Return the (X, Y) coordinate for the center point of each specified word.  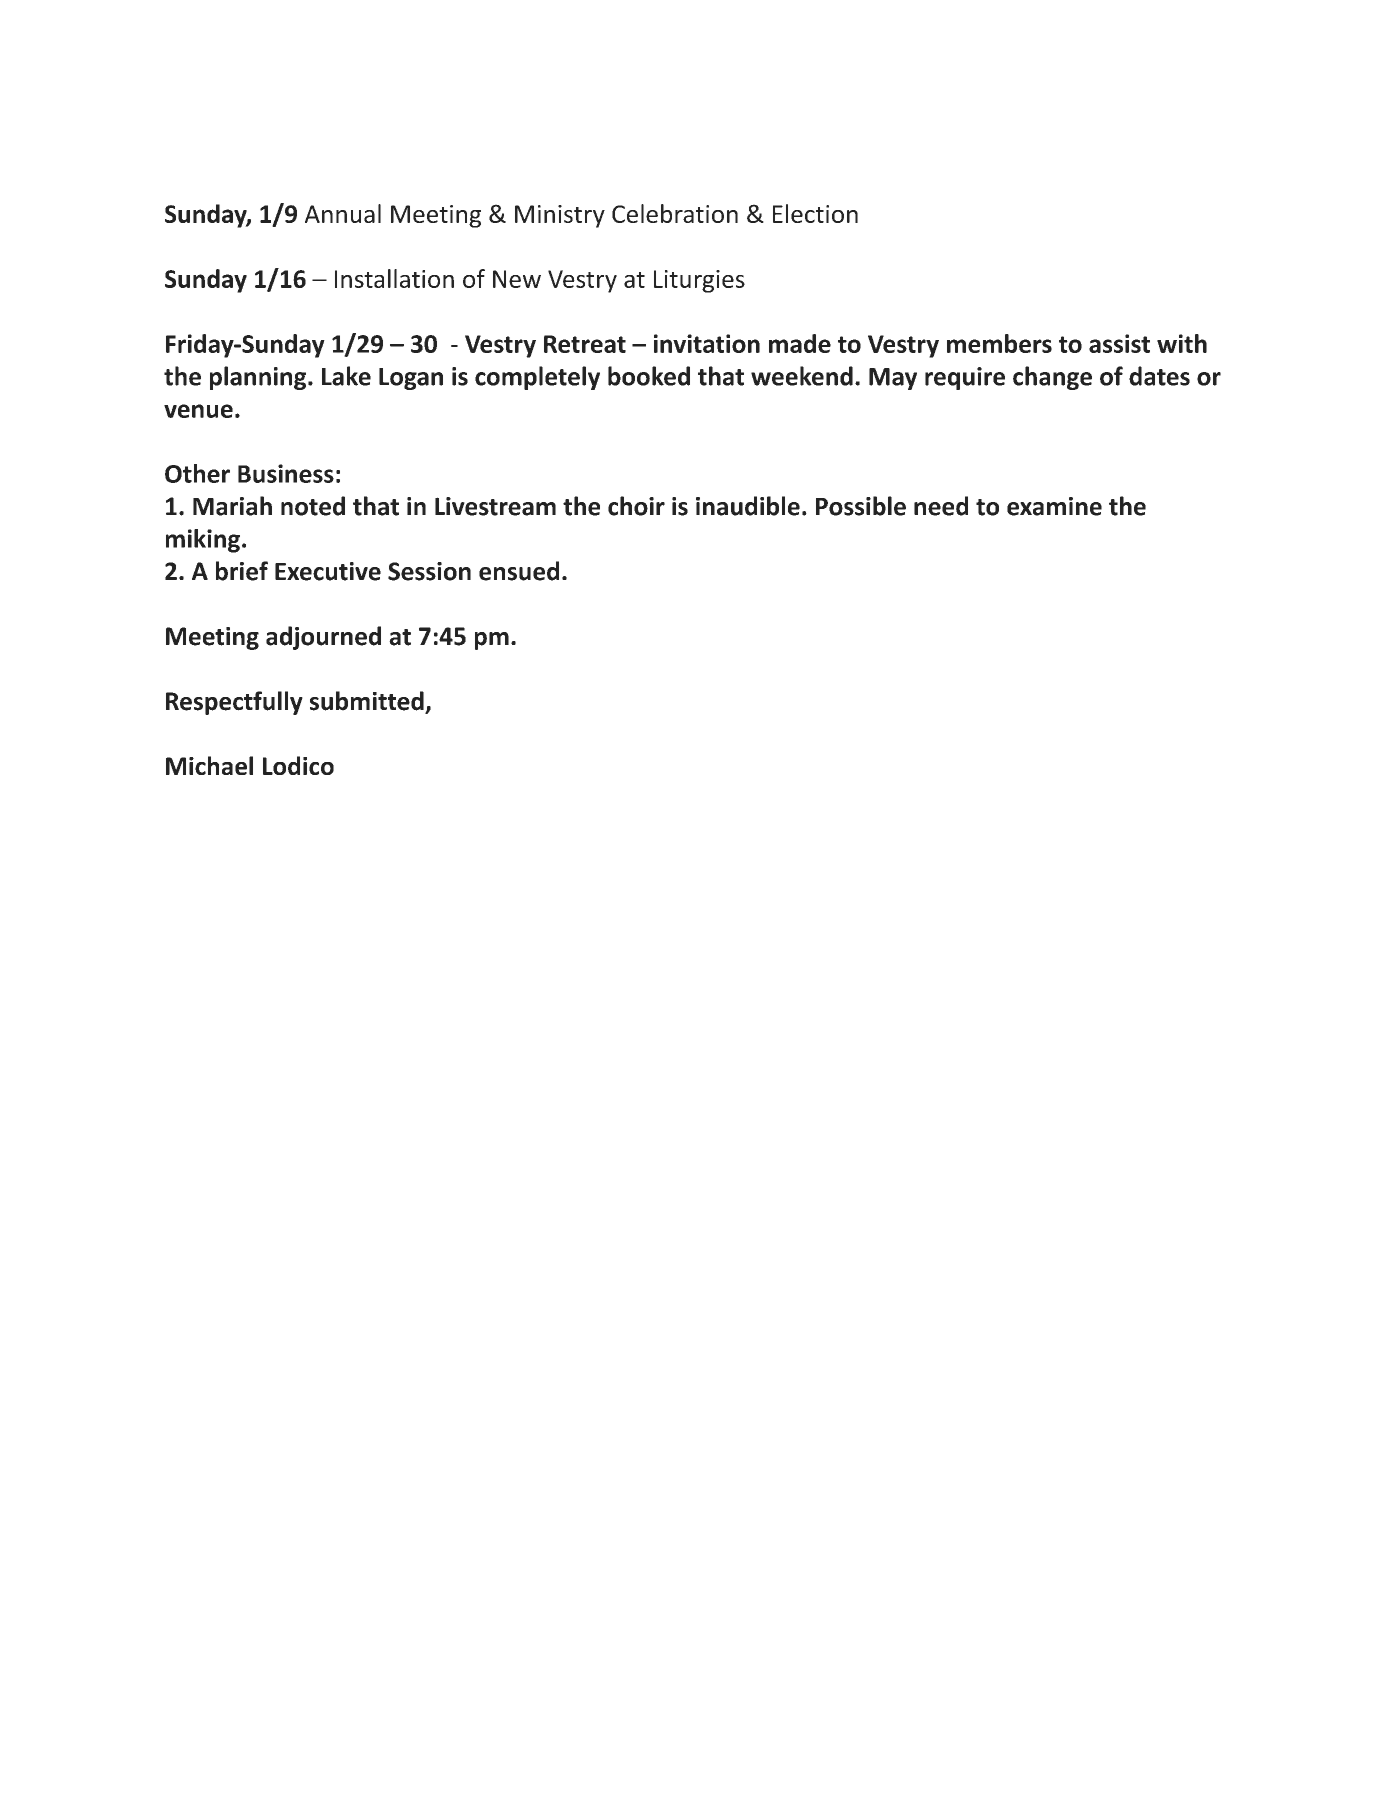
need (941, 506)
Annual (343, 213)
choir (636, 506)
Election (815, 213)
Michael (209, 765)
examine (1054, 506)
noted (313, 506)
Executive (328, 571)
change (1052, 378)
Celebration (675, 213)
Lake (346, 376)
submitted (368, 702)
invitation (707, 343)
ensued (519, 571)
